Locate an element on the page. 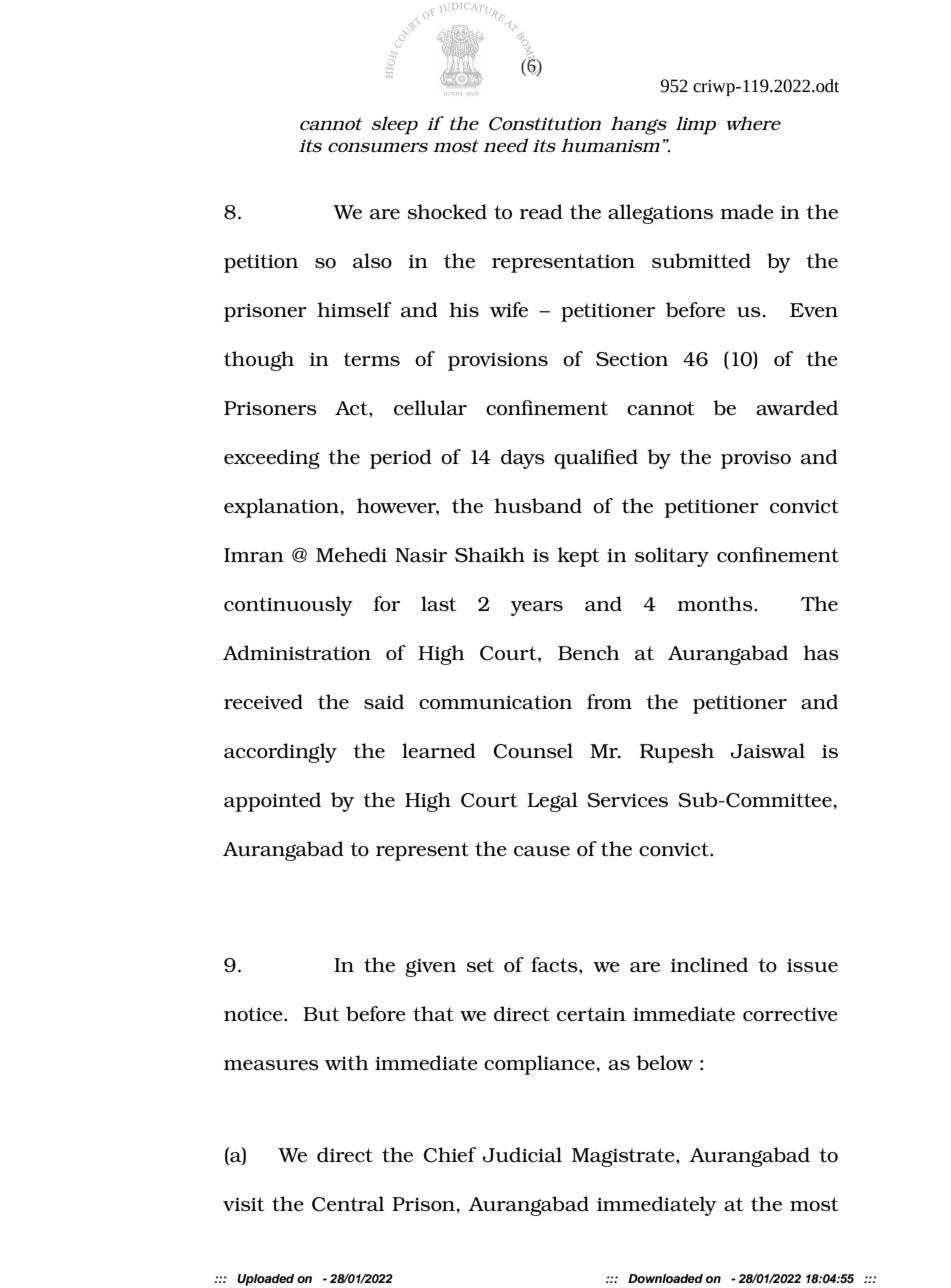  proviso is located at coordinates (756, 460).
